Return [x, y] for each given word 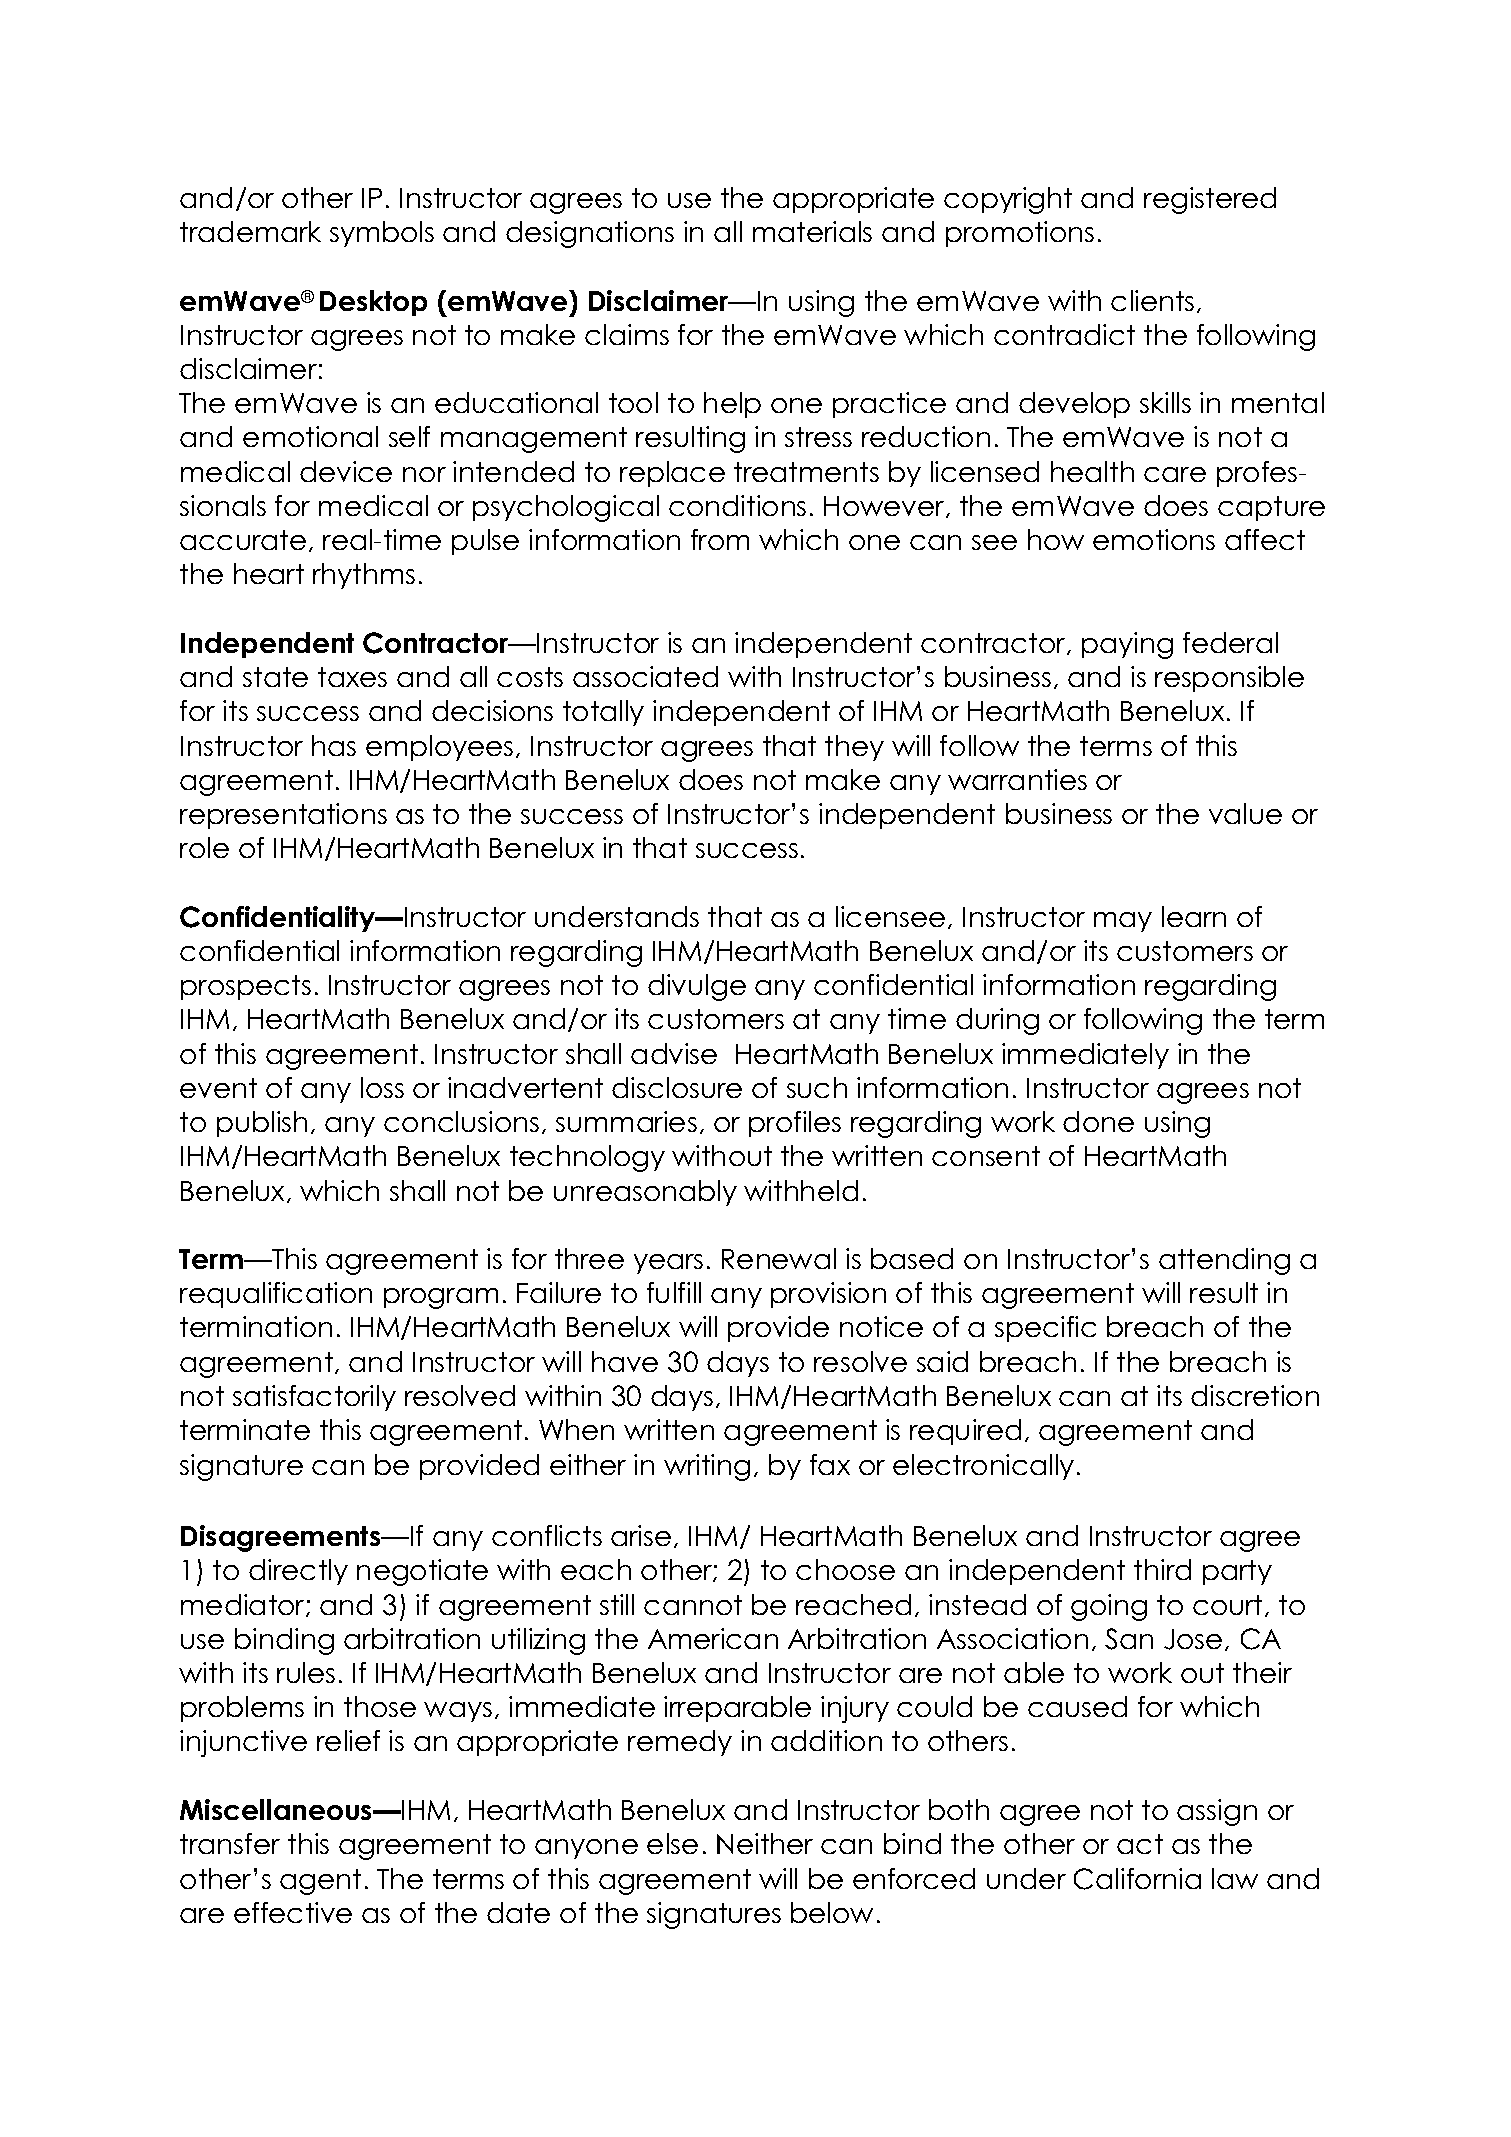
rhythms [364, 576]
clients [1152, 300]
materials [812, 231]
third [1162, 1569]
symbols [382, 234]
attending [1224, 1261]
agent [320, 1882]
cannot [693, 1605]
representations [283, 816]
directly [298, 1572]
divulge [697, 987]
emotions [1154, 539]
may [1123, 922]
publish [262, 1124]
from [720, 539]
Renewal [779, 1258]
